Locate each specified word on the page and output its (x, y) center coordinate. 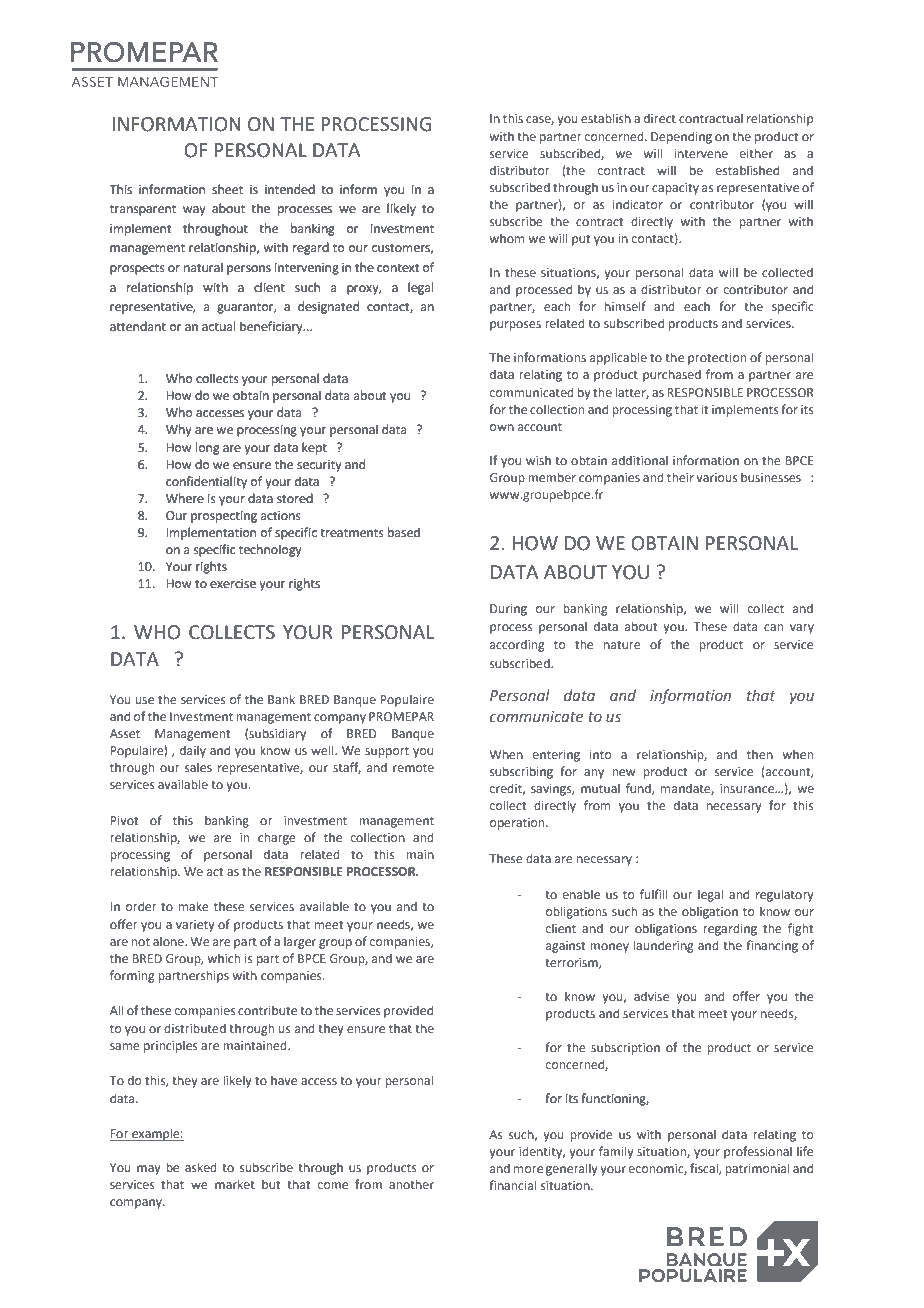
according (517, 645)
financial (513, 1185)
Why (179, 430)
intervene (701, 153)
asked (201, 1167)
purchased (672, 375)
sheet (227, 189)
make (194, 906)
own (502, 427)
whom (507, 238)
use (145, 700)
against (566, 947)
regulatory (785, 895)
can (773, 627)
